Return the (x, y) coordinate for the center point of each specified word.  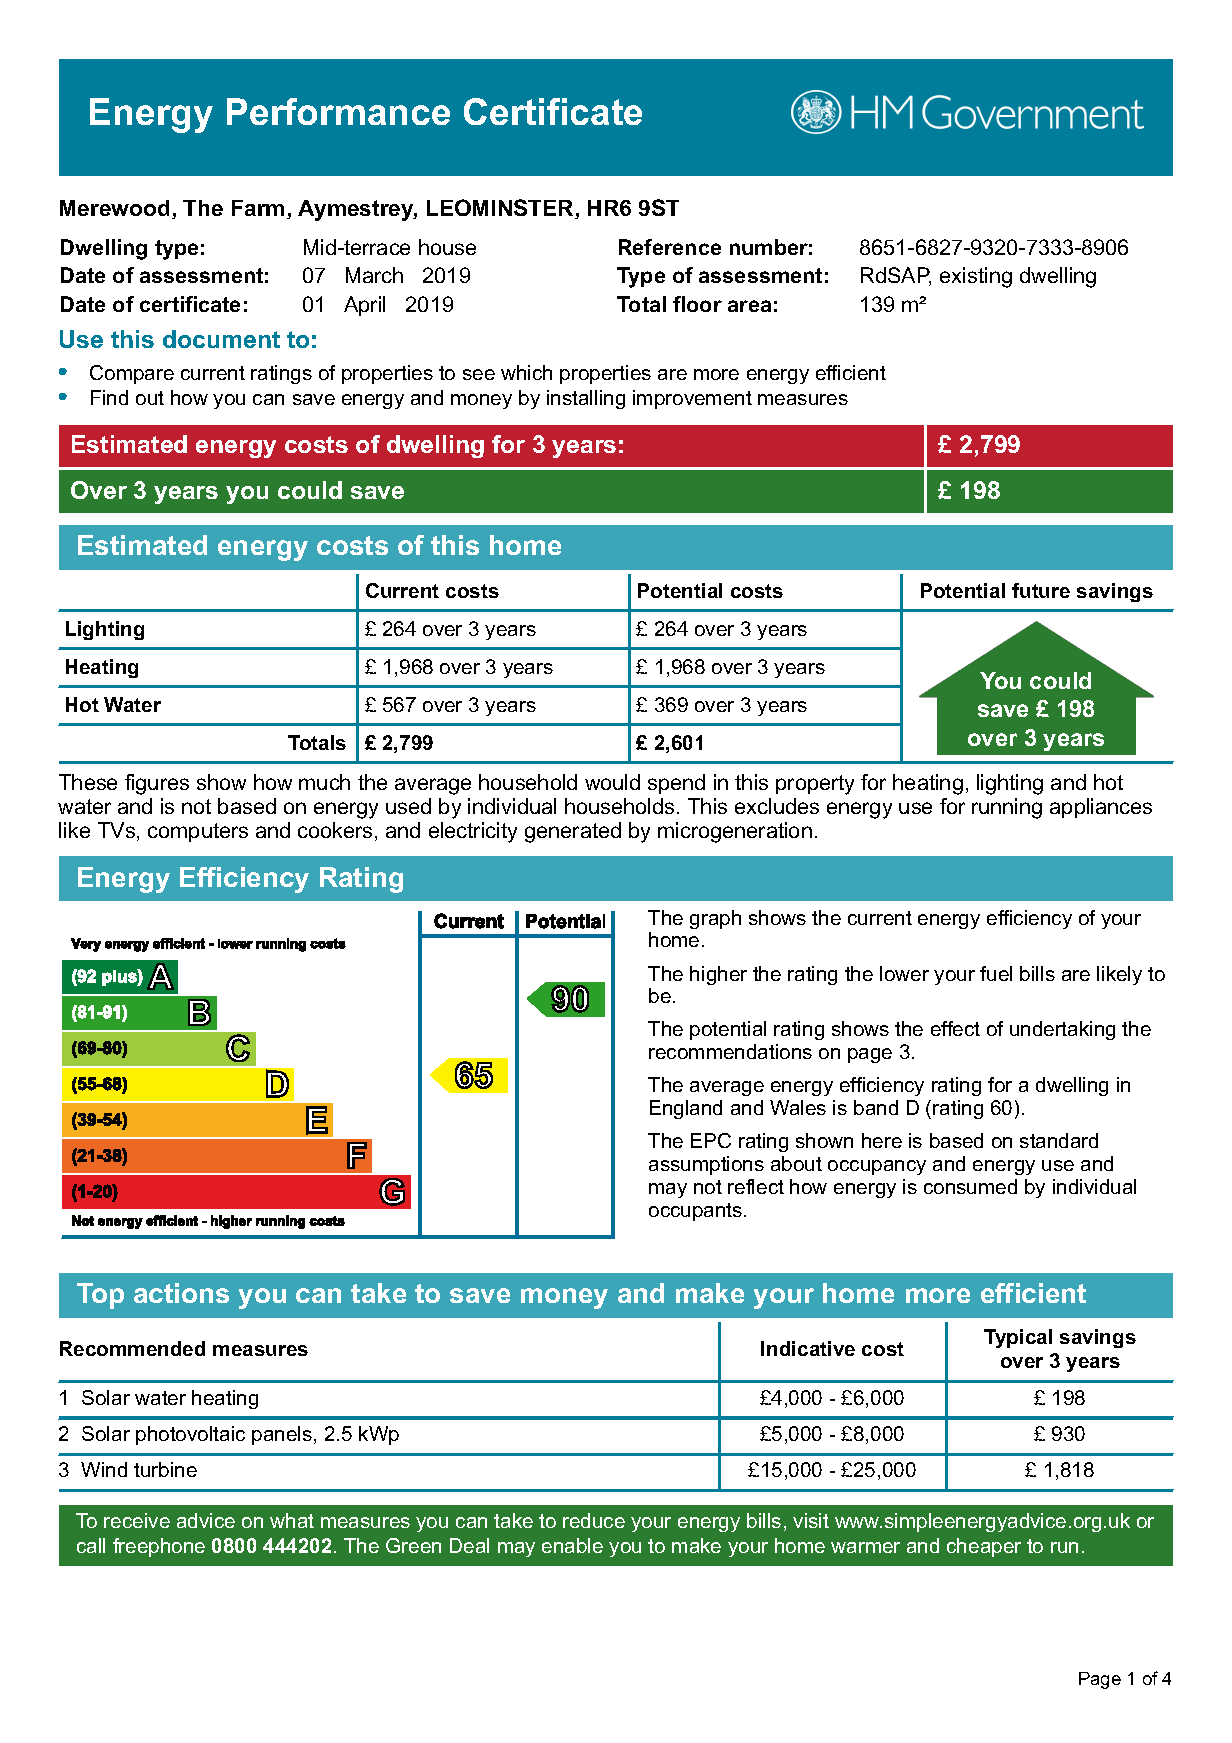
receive (137, 1520)
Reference (670, 247)
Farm (258, 208)
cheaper (984, 1547)
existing (976, 277)
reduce (594, 1520)
